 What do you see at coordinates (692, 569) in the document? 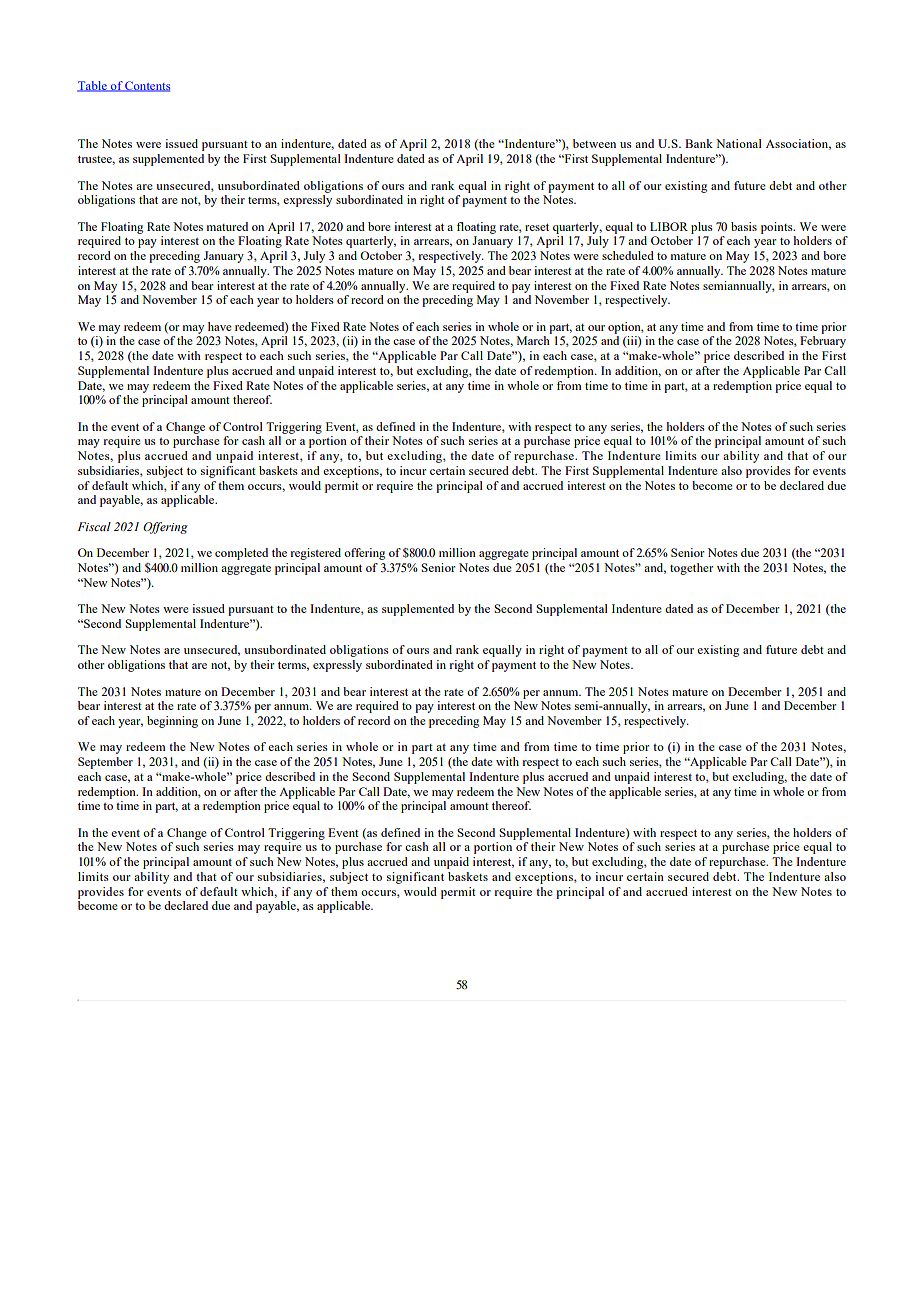
I see `together` at bounding box center [692, 569].
